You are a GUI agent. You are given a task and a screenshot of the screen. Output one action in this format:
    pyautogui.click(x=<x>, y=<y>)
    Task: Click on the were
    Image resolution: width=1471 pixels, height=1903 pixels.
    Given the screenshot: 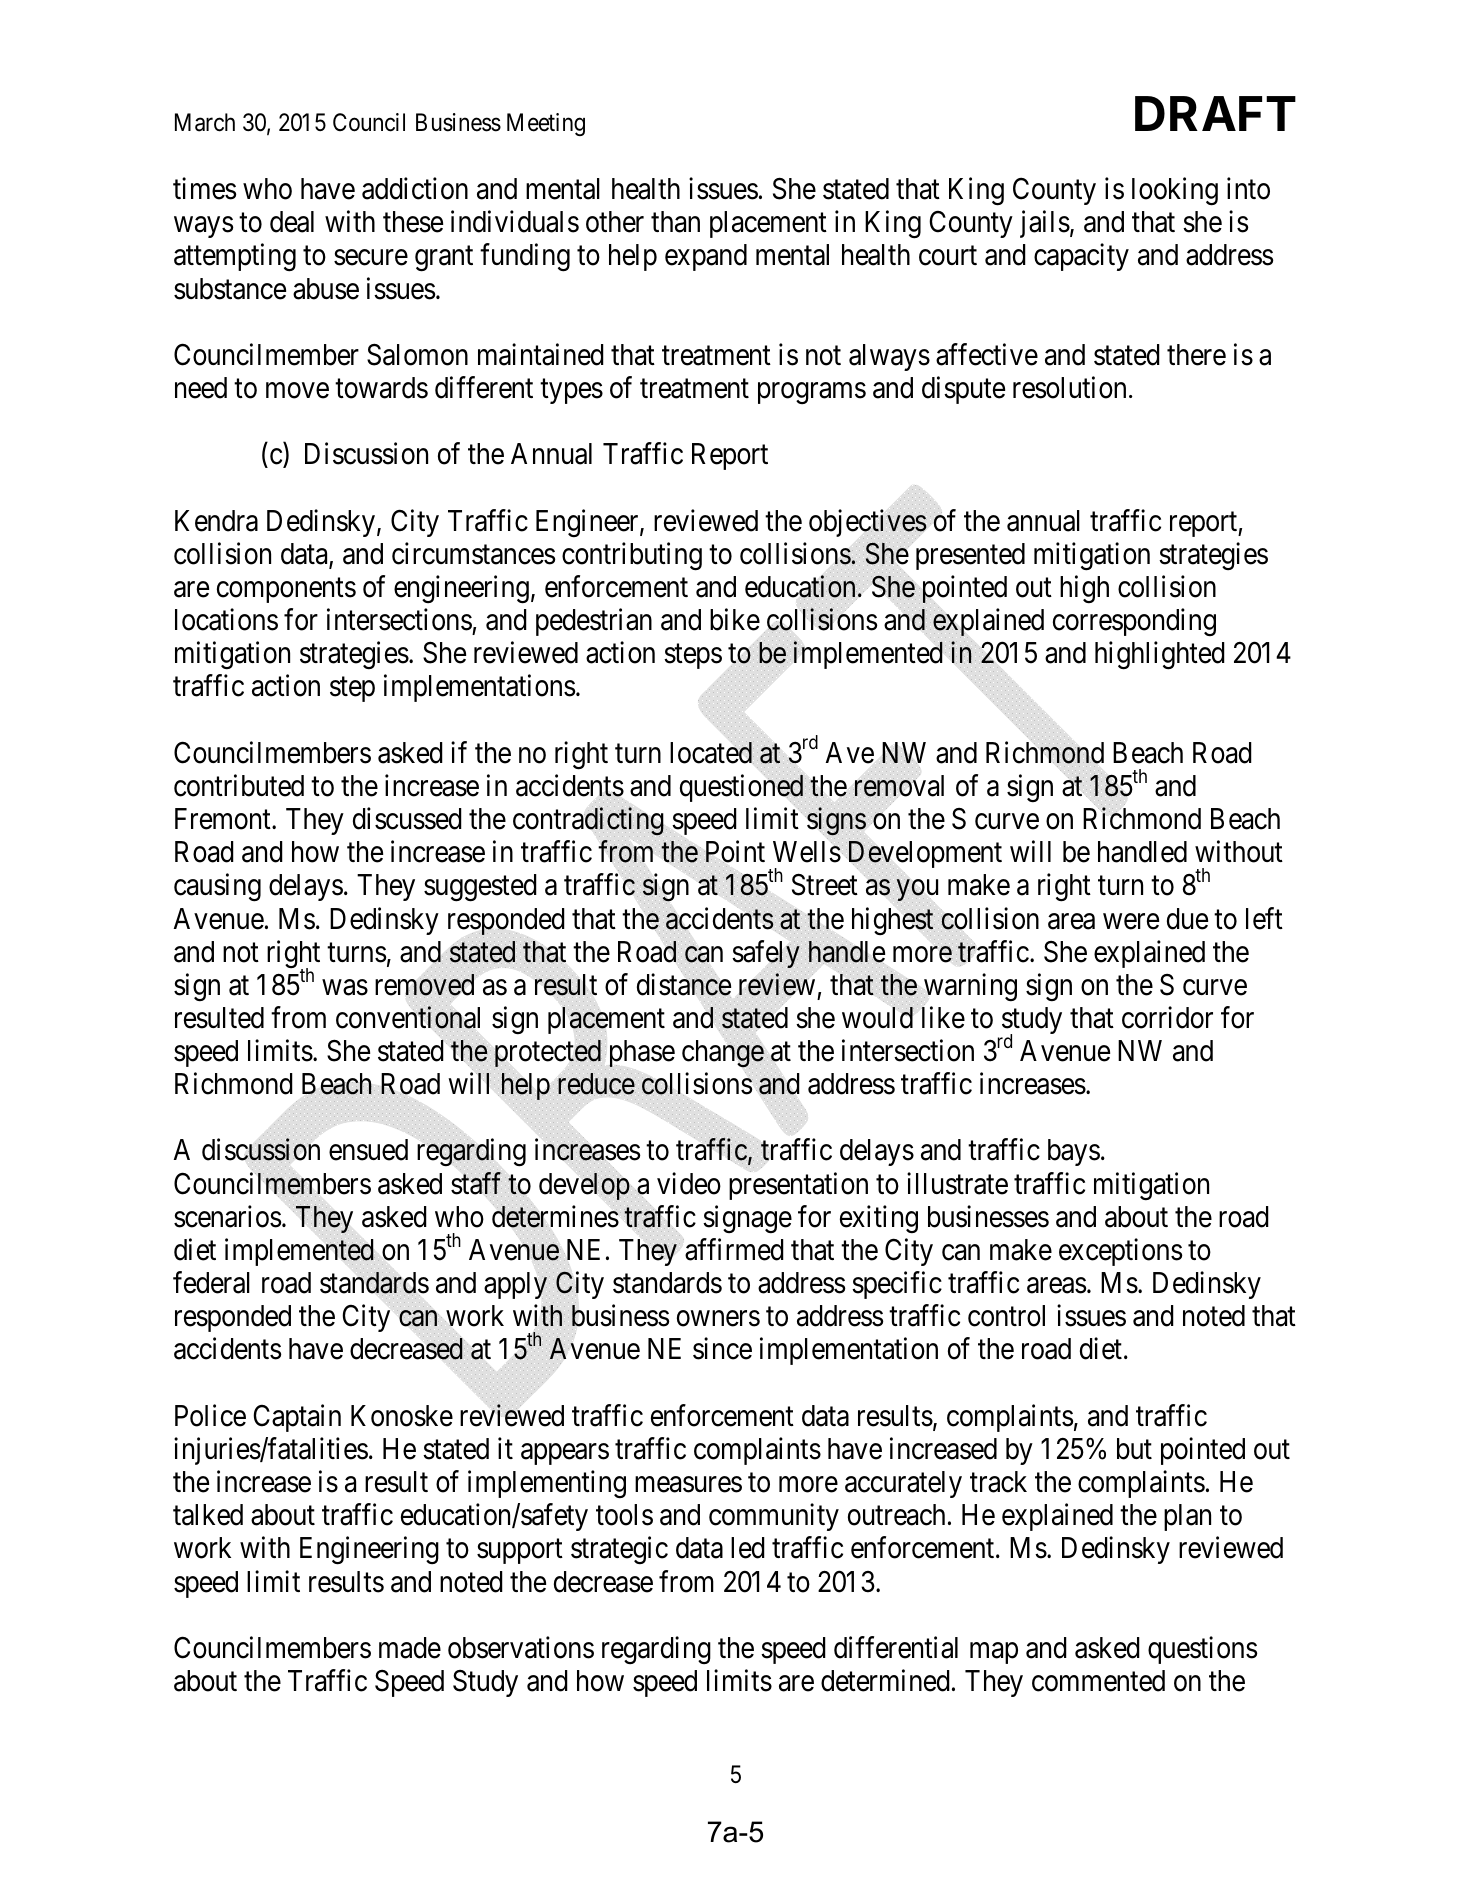 What is the action you would take?
    pyautogui.click(x=1131, y=921)
